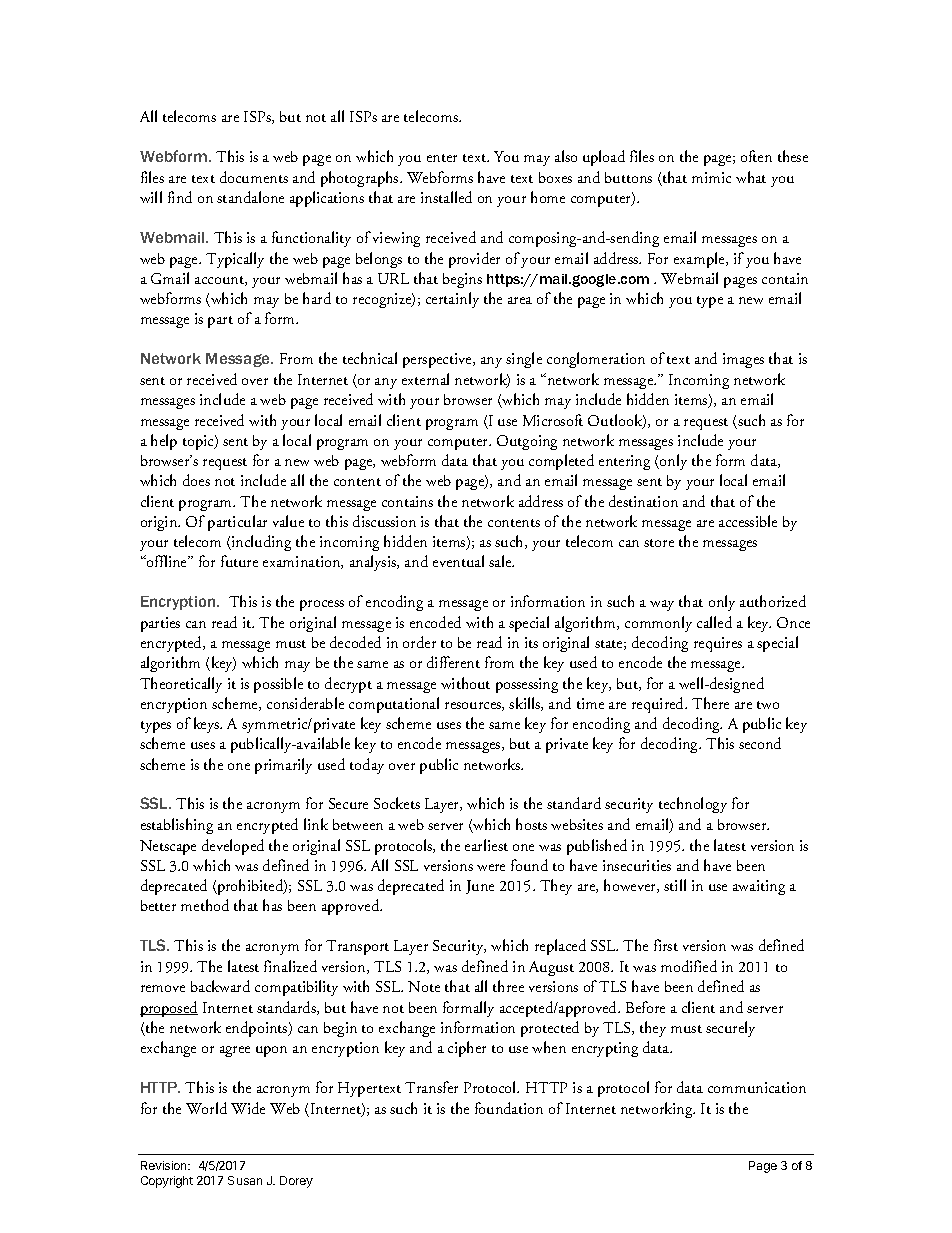 The height and width of the image is (1233, 952). I want to click on Susan, so click(245, 1180).
